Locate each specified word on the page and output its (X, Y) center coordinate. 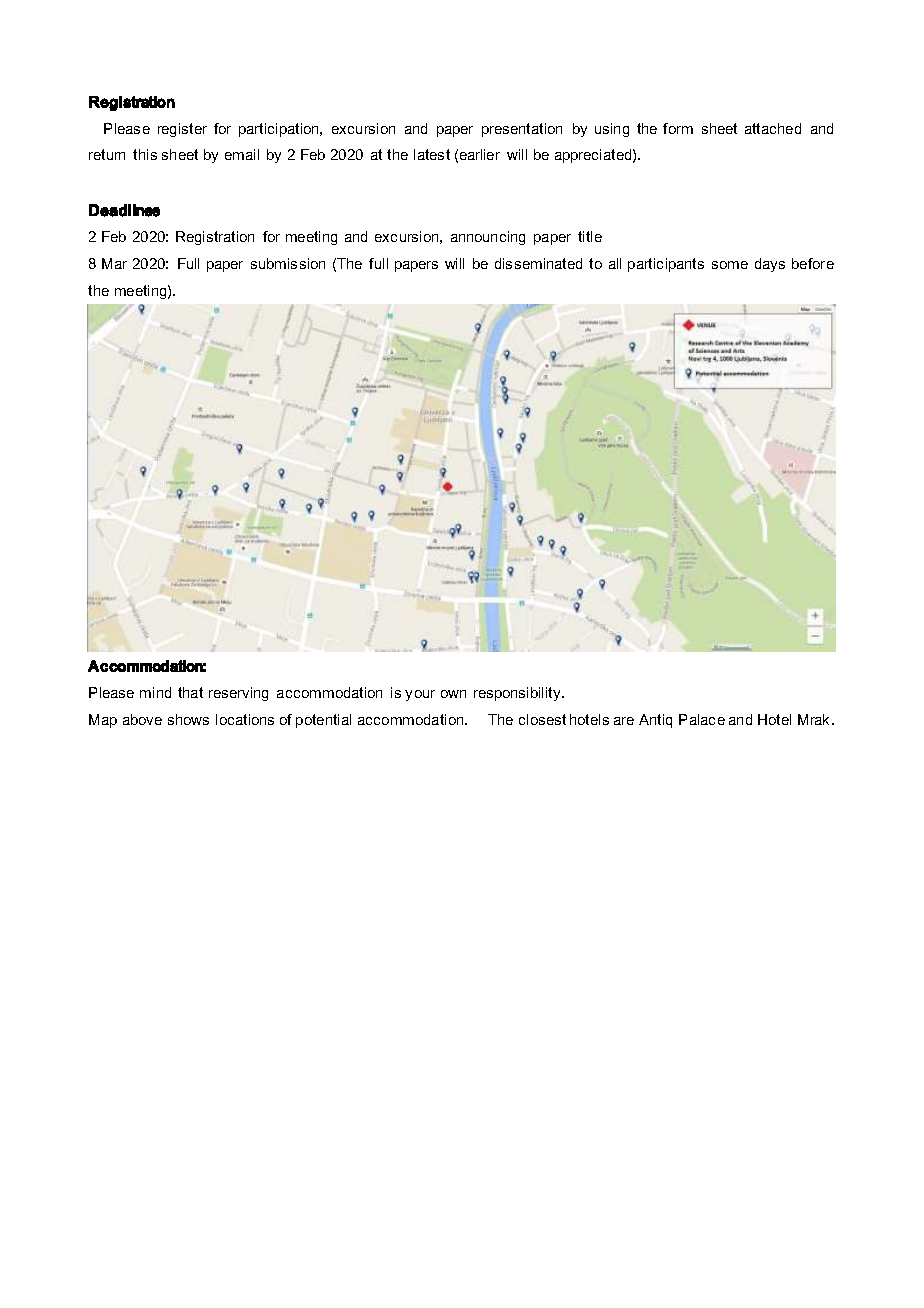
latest (432, 154)
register (182, 130)
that (190, 692)
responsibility (518, 694)
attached (773, 128)
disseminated (538, 263)
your (420, 695)
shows (188, 719)
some (730, 265)
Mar (114, 263)
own (453, 694)
